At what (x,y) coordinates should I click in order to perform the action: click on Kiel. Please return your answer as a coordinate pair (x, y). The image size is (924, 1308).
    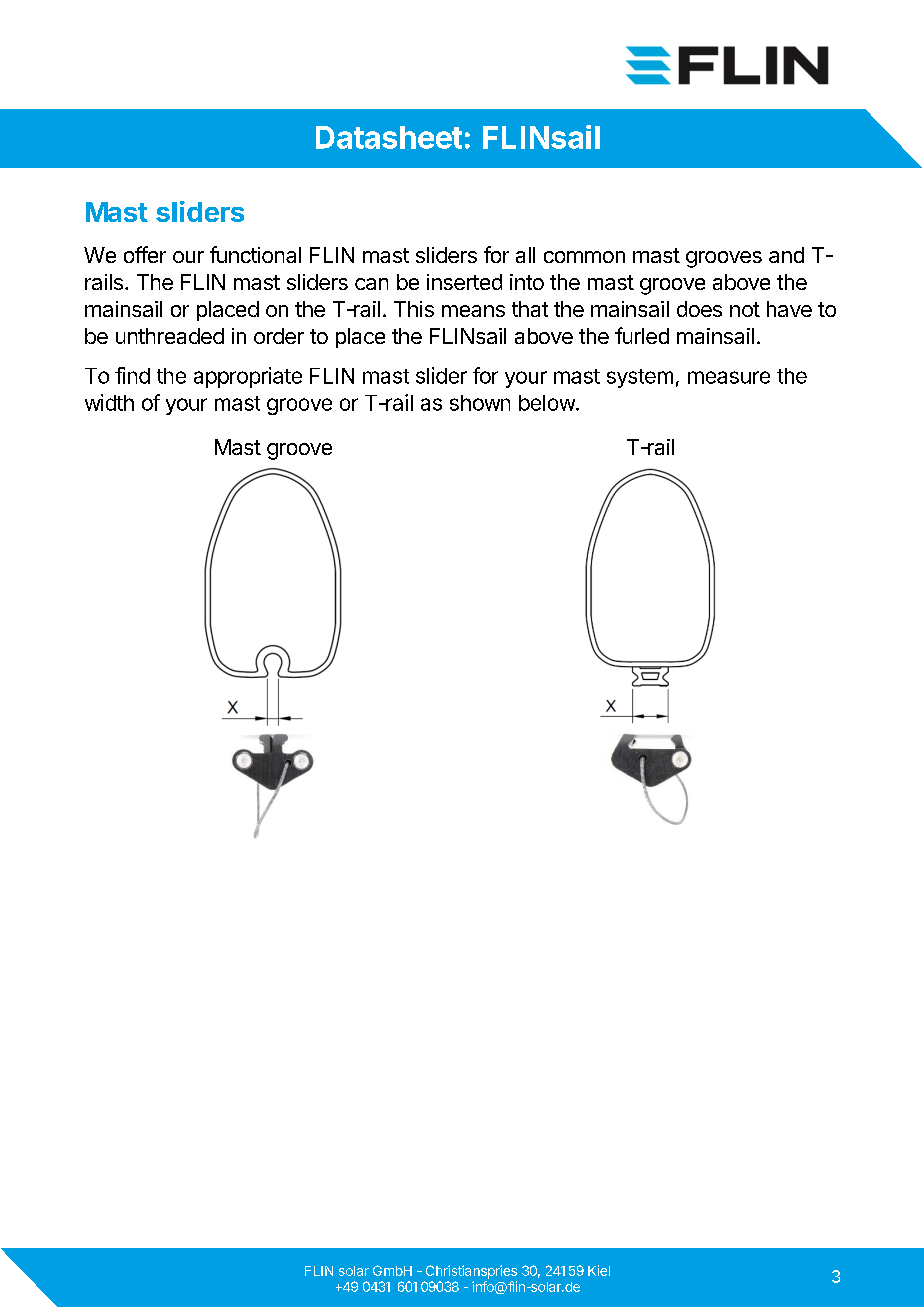
    Looking at the image, I should click on (599, 1270).
